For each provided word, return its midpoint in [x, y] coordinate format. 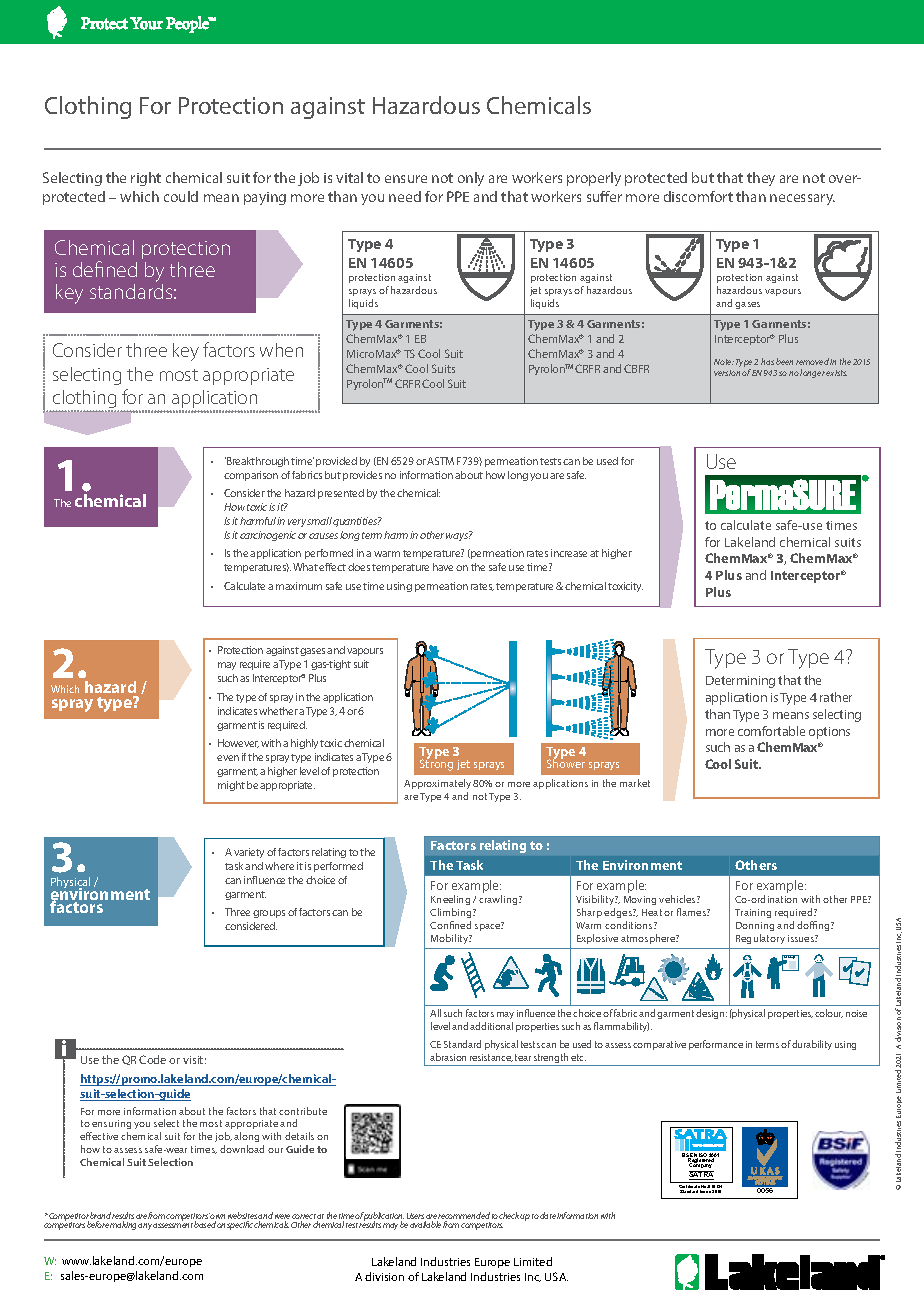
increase [569, 553]
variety [249, 853]
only [471, 179]
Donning [755, 926]
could [181, 196]
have [443, 567]
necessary [802, 199]
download [242, 1149]
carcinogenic [268, 536]
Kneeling [450, 900]
